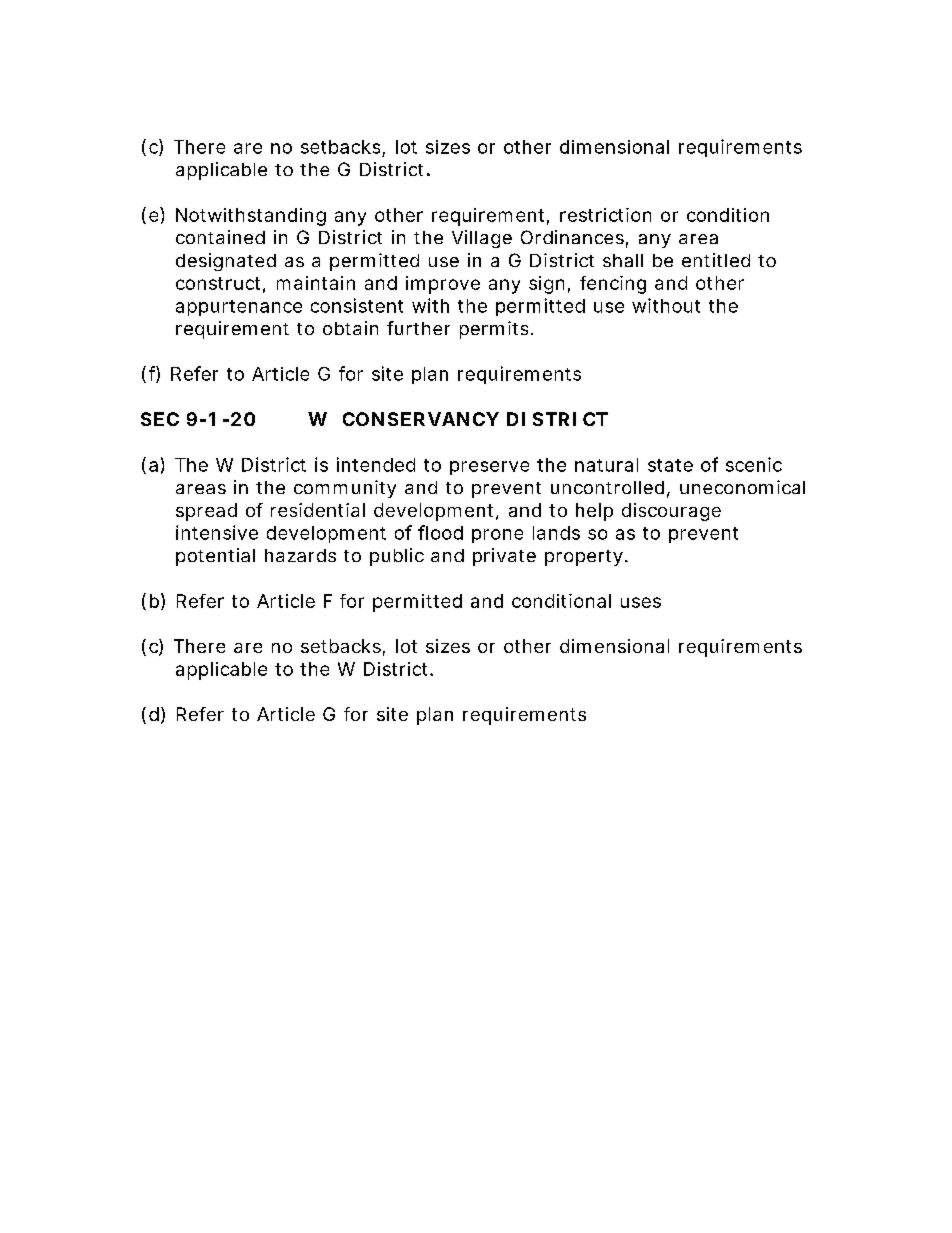  Describe the element at coordinates (605, 215) in the screenshot. I see `restriction` at that location.
